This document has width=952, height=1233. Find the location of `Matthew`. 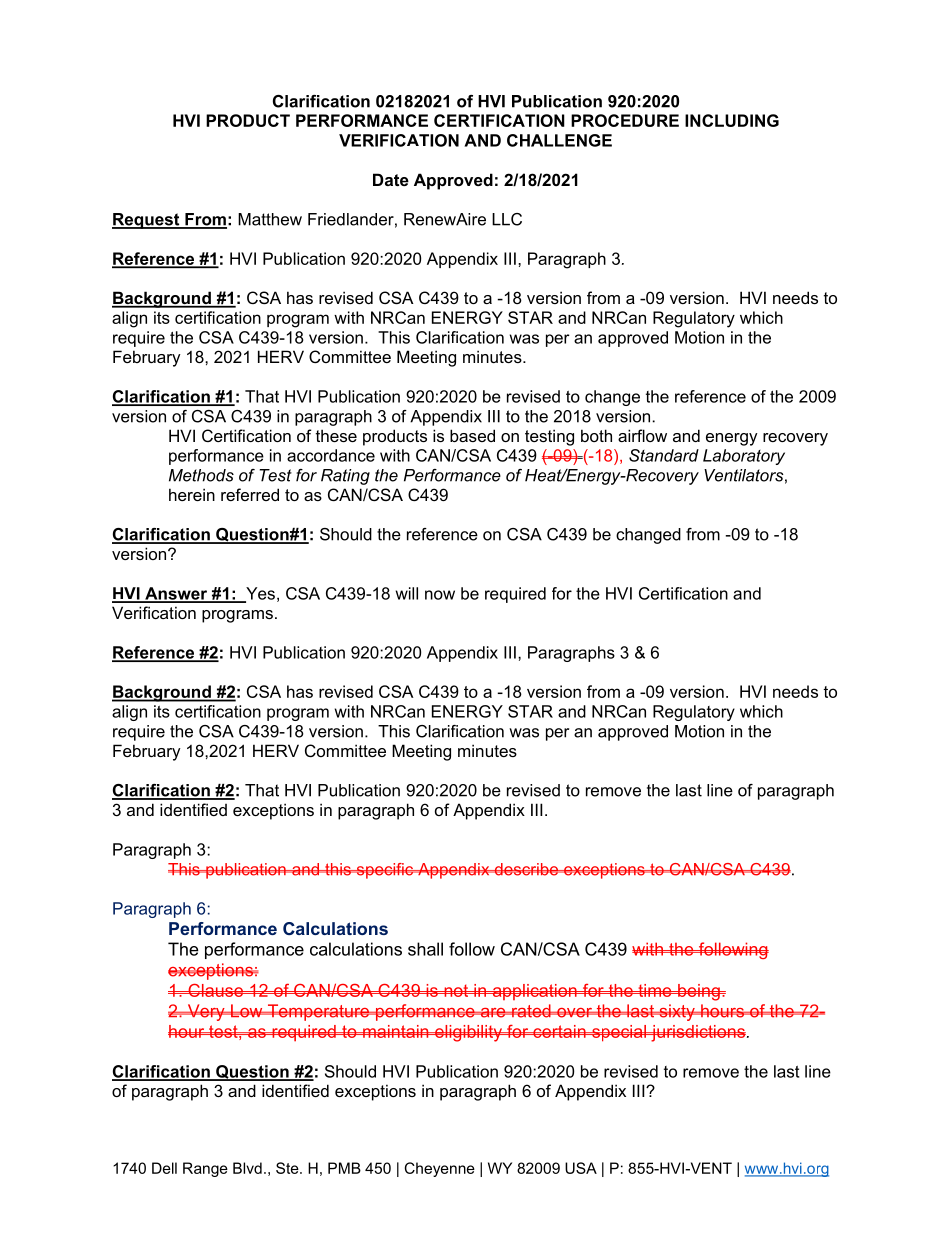

Matthew is located at coordinates (270, 219).
